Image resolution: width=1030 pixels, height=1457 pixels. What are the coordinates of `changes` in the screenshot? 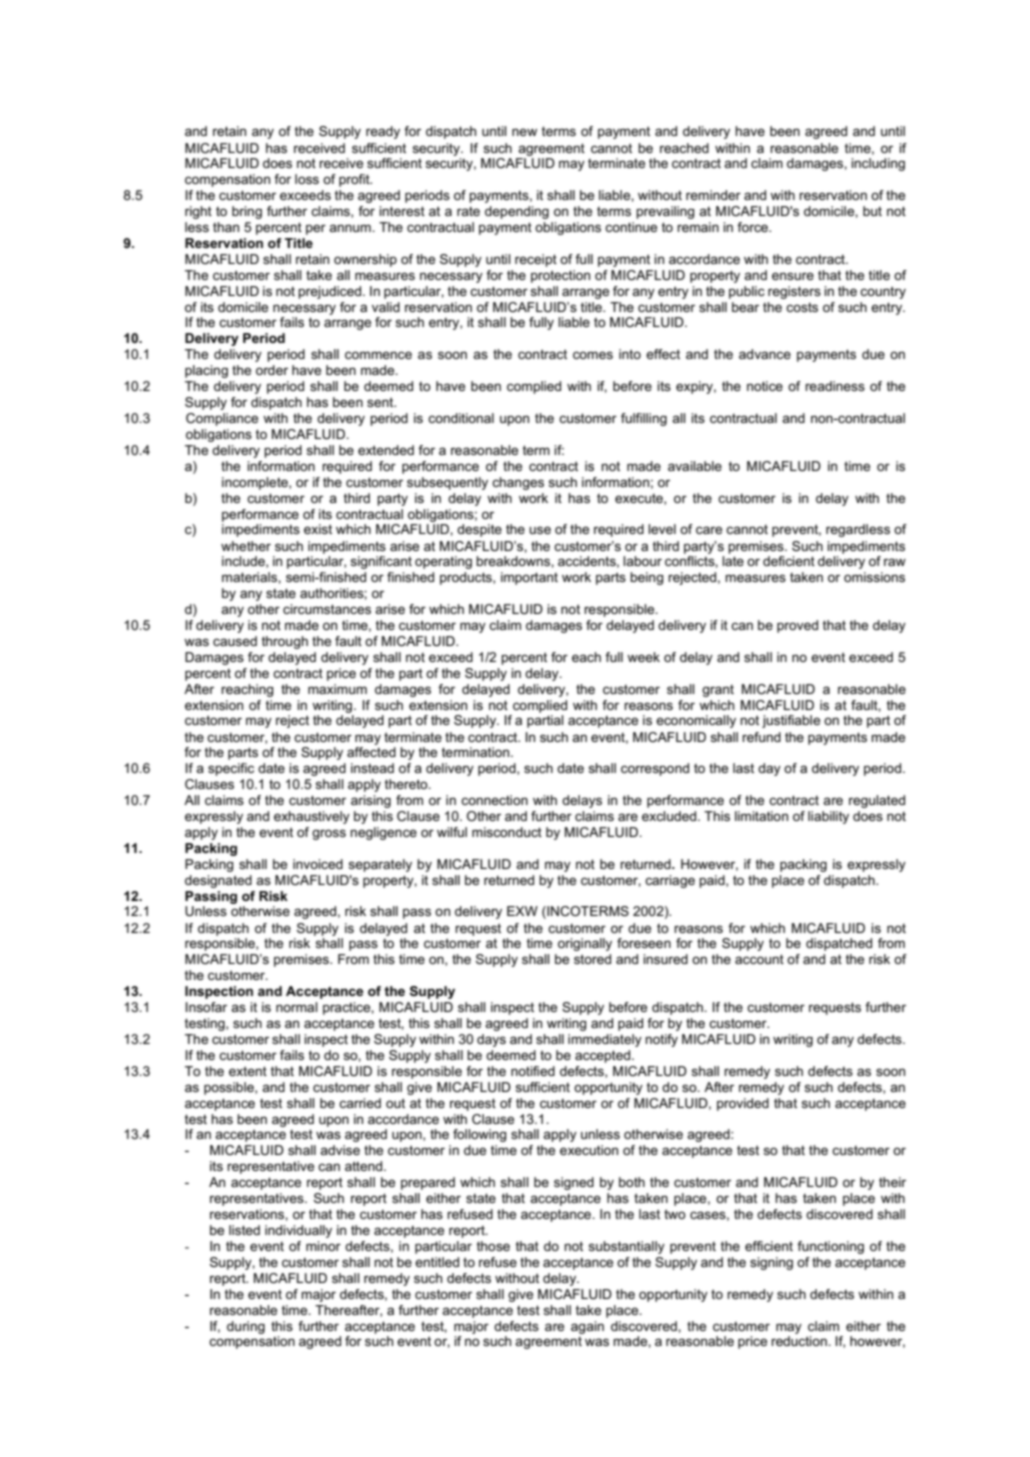 It's located at (518, 483).
